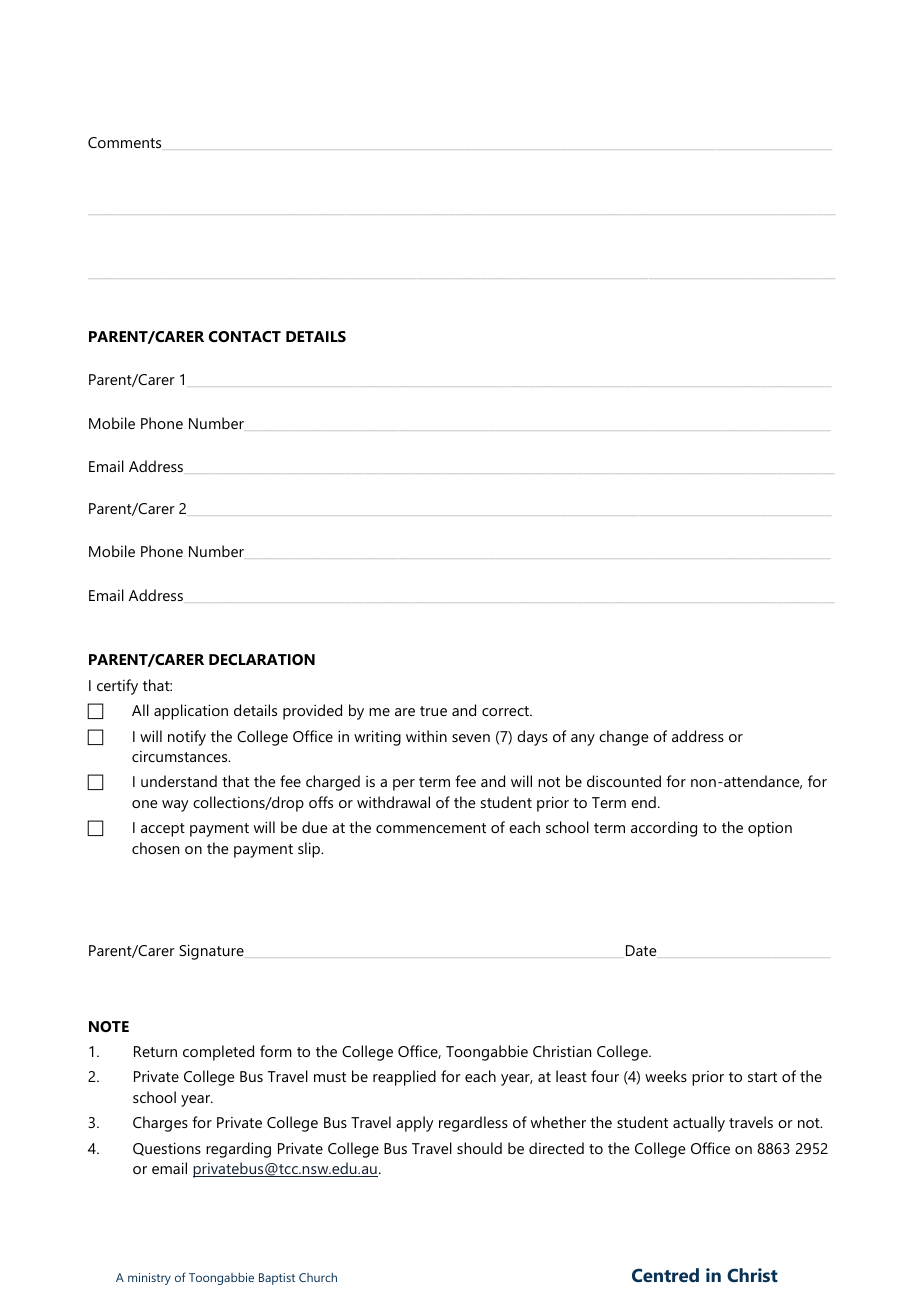 This screenshot has width=924, height=1309. What do you see at coordinates (262, 659) in the screenshot?
I see `DECLARATION` at bounding box center [262, 659].
